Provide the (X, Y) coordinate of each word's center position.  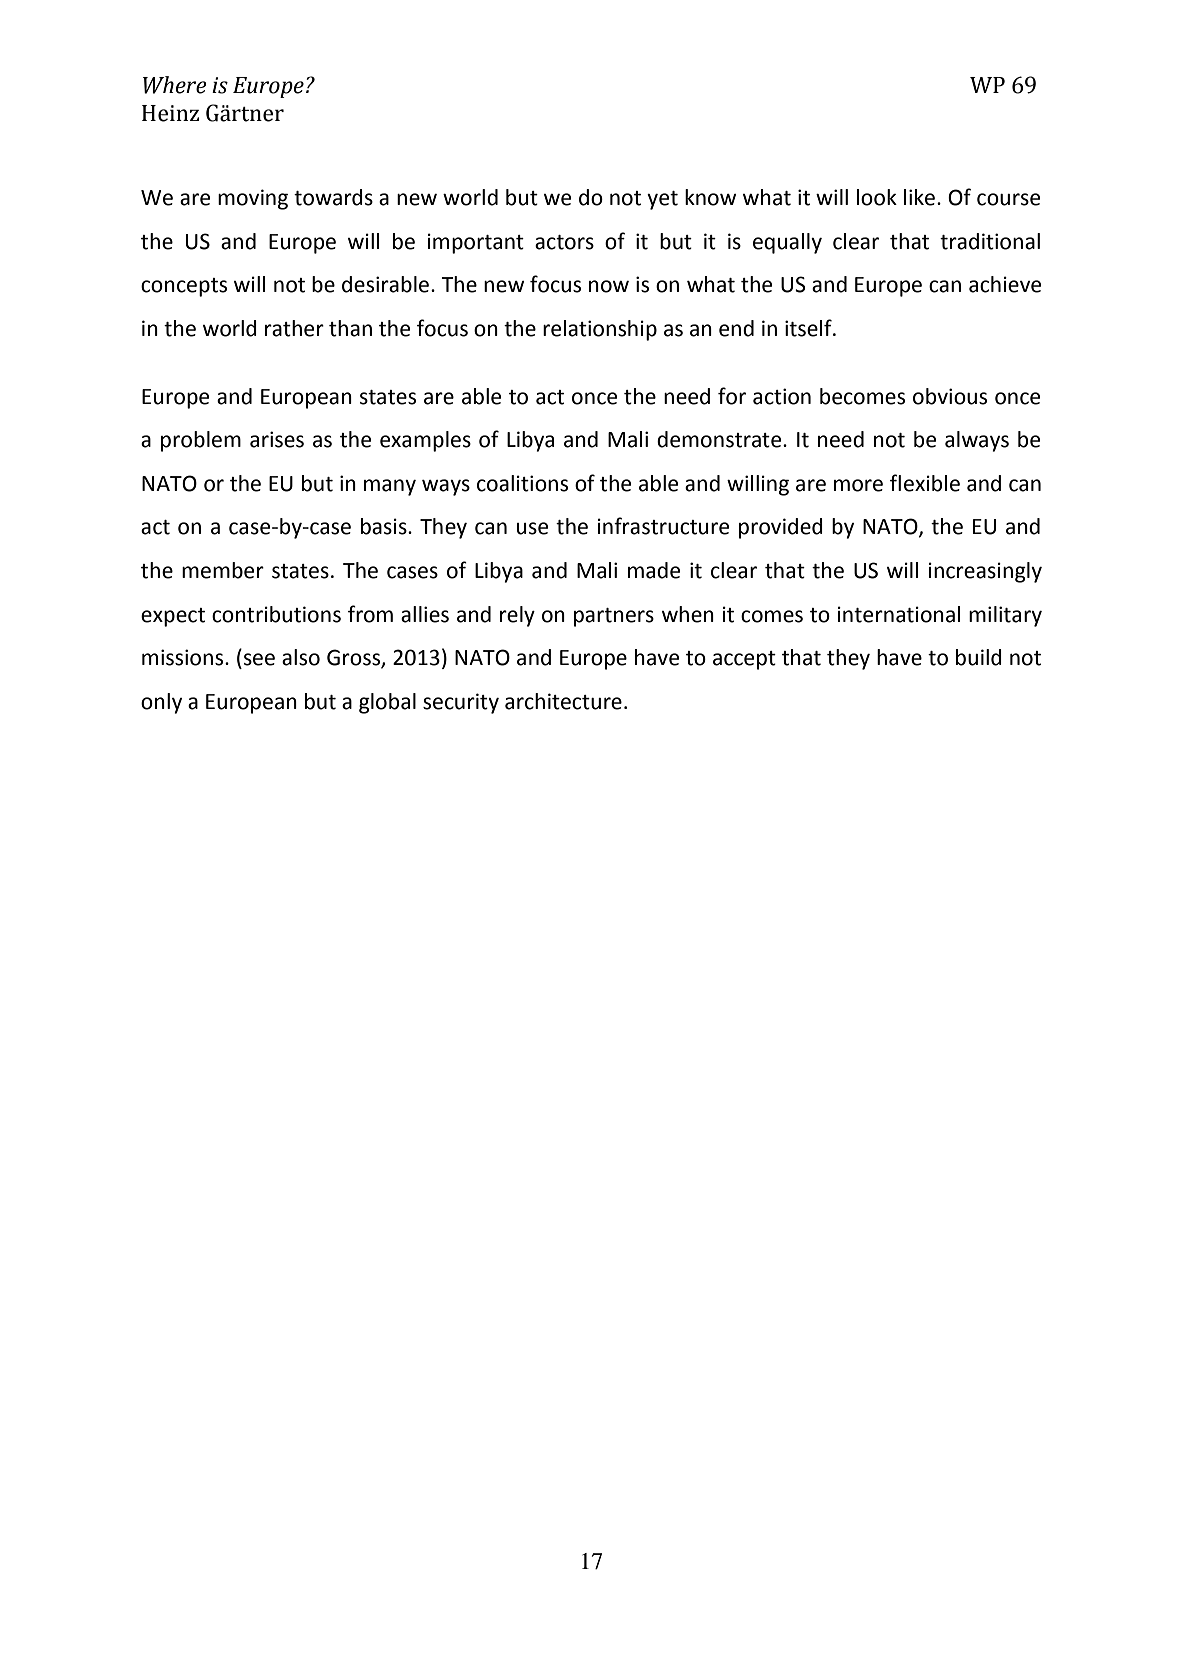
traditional (990, 241)
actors (564, 242)
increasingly (985, 572)
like (919, 197)
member (223, 570)
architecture (563, 701)
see (259, 659)
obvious (950, 396)
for (732, 396)
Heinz (170, 113)
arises (277, 439)
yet (662, 200)
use (532, 528)
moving (253, 199)
